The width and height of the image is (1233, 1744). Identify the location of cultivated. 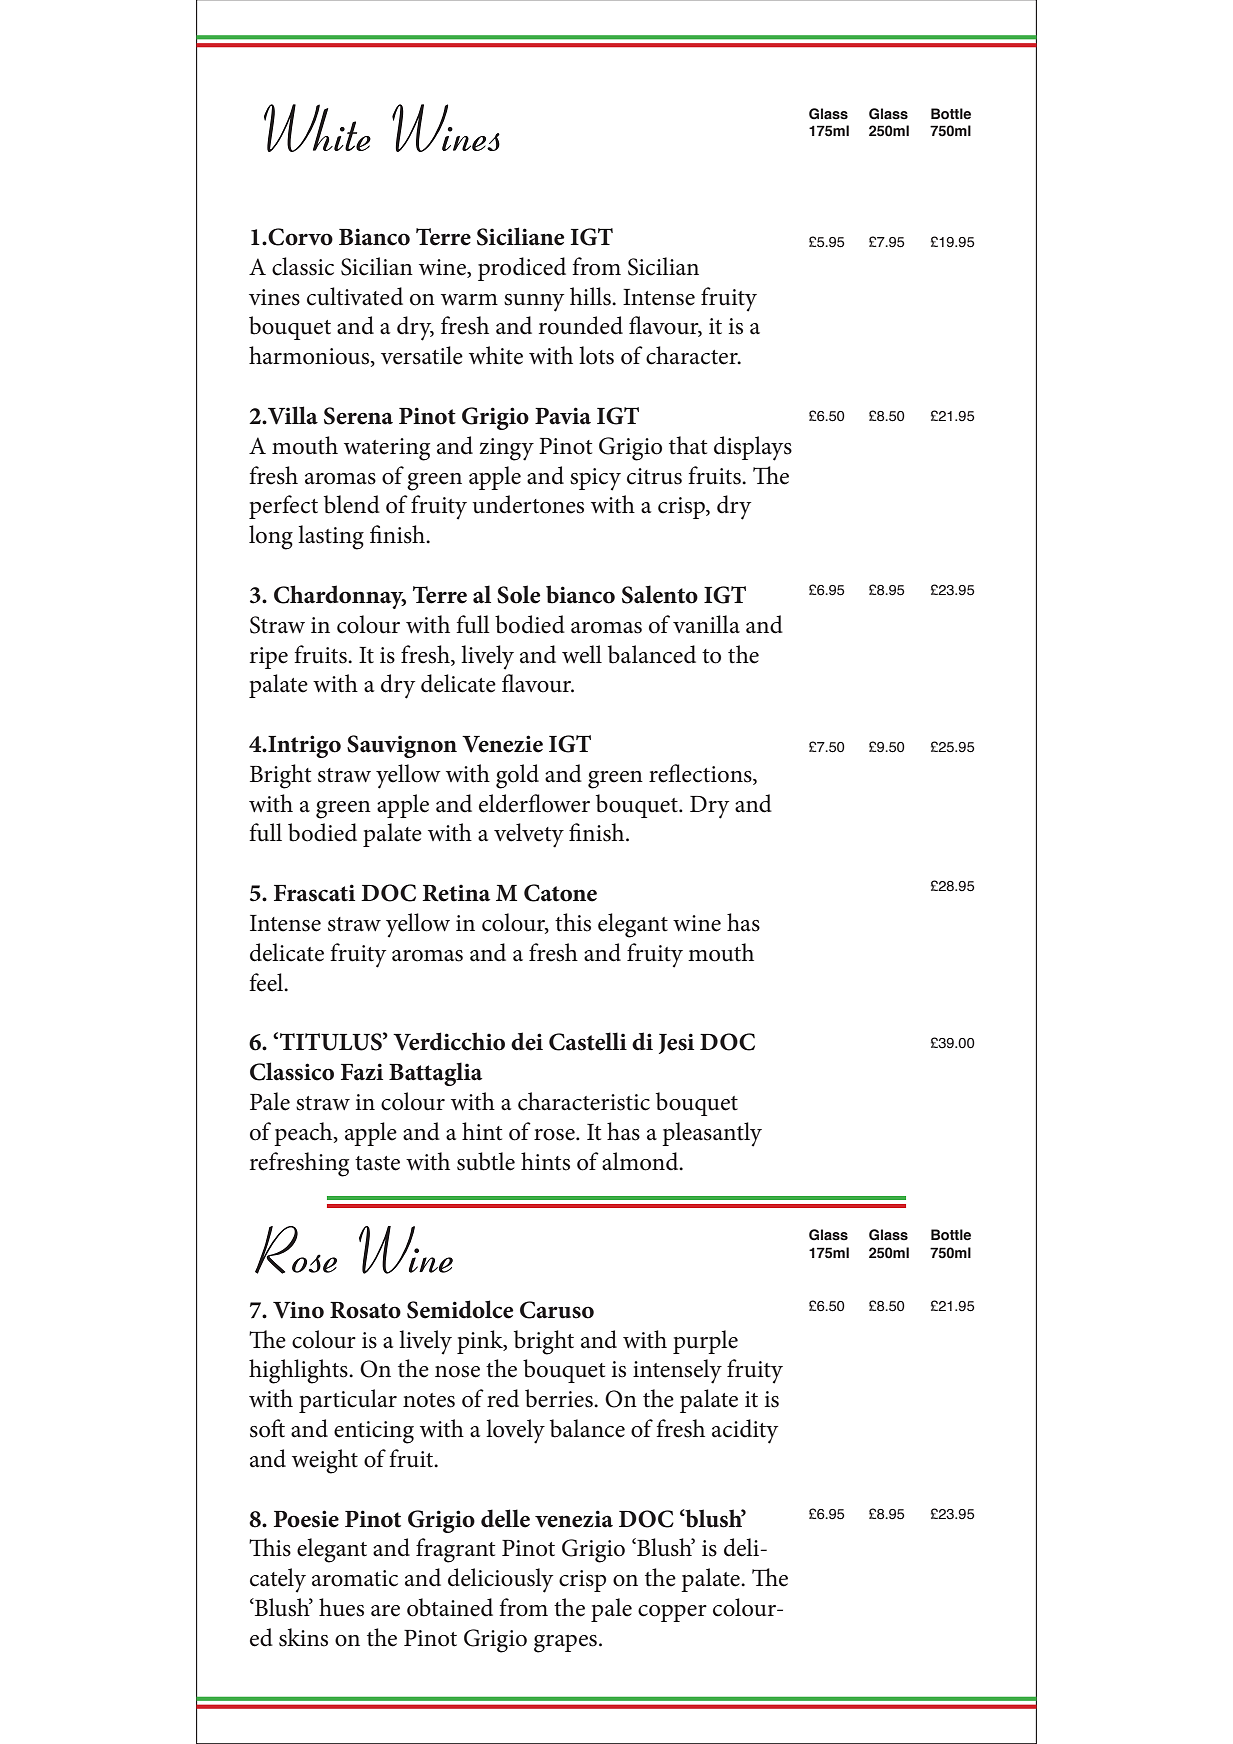
(355, 296).
